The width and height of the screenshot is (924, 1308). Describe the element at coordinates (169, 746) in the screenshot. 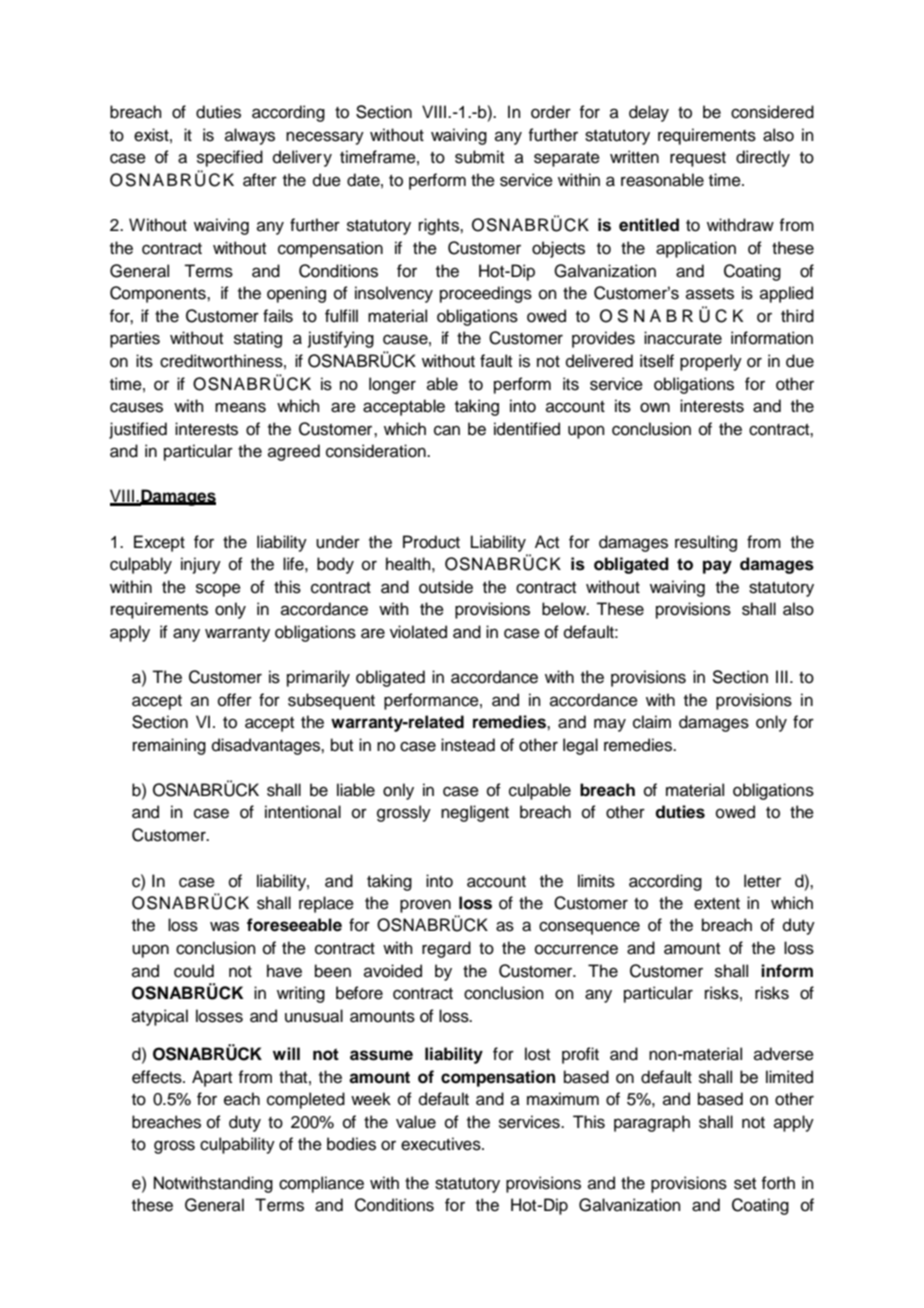

I see `remaining` at that location.
